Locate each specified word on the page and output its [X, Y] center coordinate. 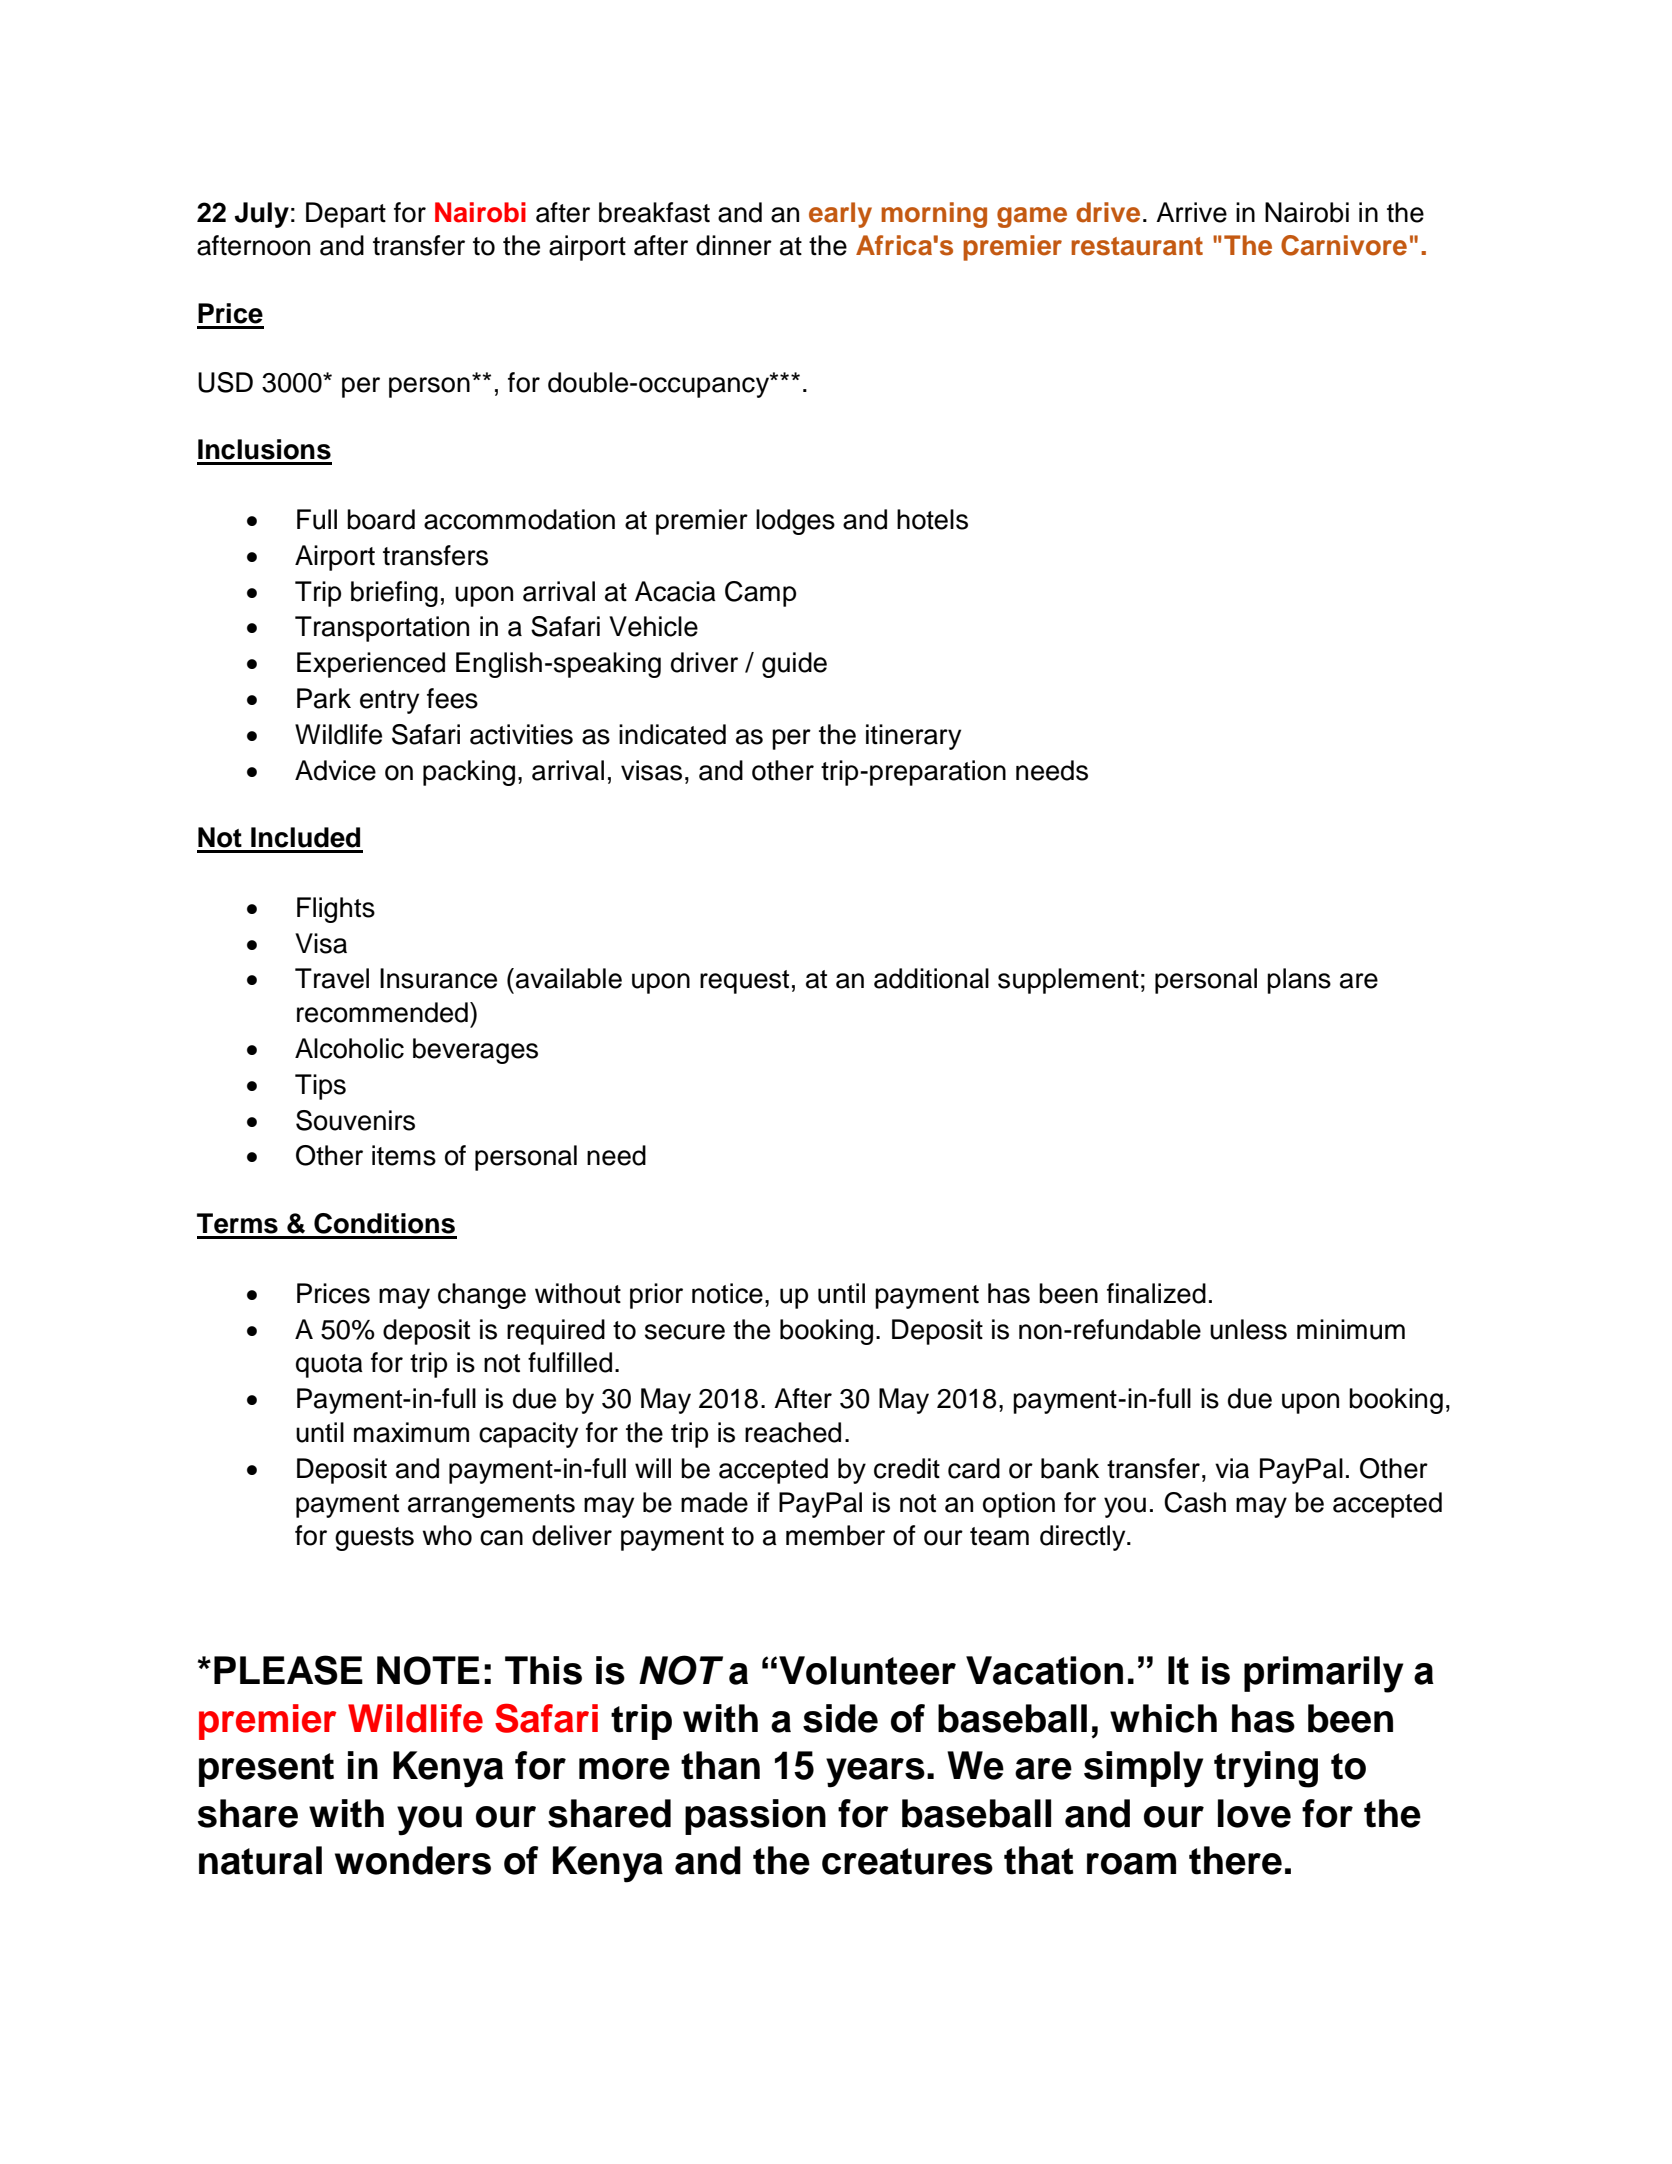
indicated [672, 734]
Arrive [1191, 212]
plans [1299, 981]
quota [329, 1366]
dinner [734, 245]
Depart [346, 215]
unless [1248, 1329]
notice [727, 1293]
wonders [413, 1860]
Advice [335, 770]
